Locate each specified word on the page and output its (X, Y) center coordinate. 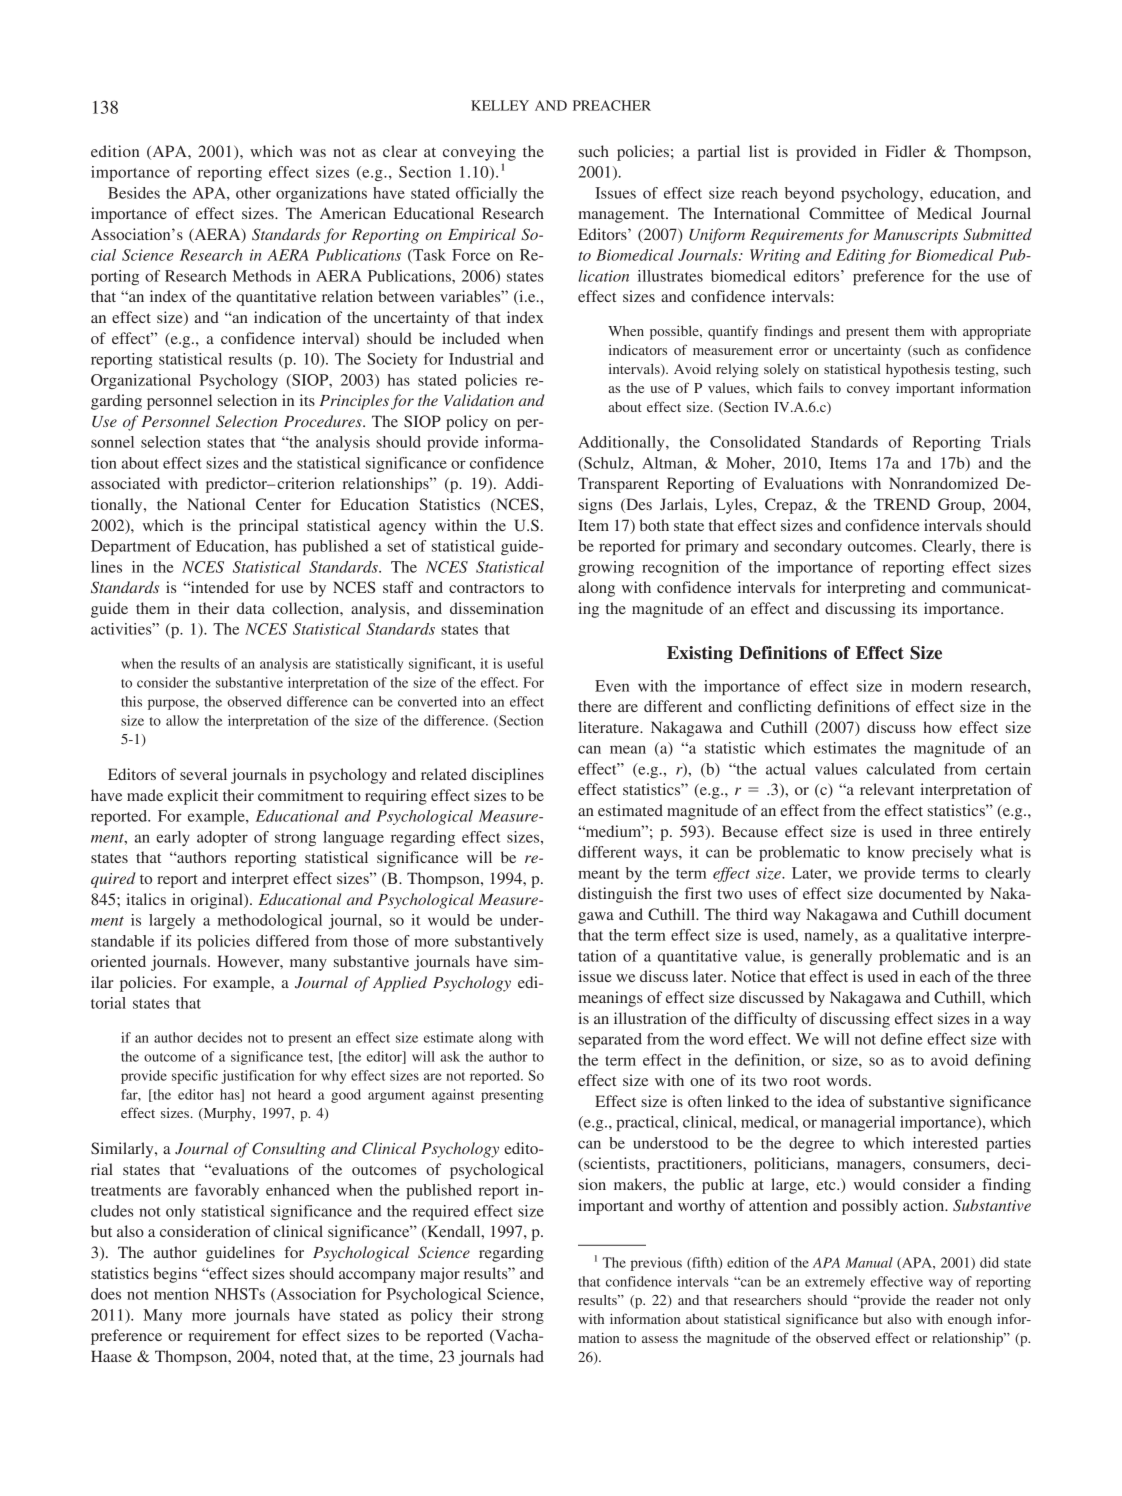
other (253, 193)
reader (955, 1300)
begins (175, 1275)
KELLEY (500, 105)
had (532, 1356)
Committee (846, 213)
